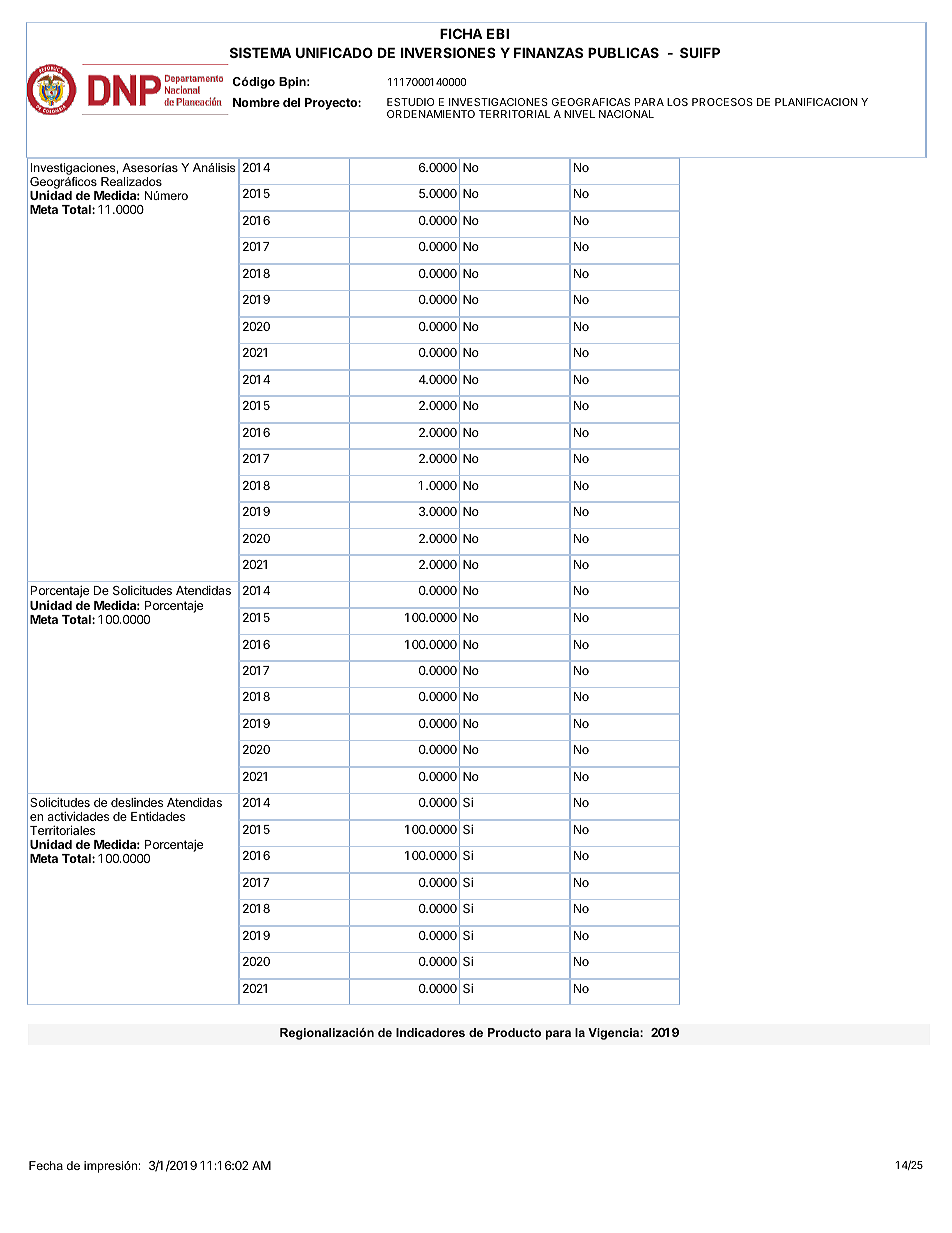 This document has width=952, height=1233. Describe the element at coordinates (677, 102) in the document. I see `LOS` at that location.
